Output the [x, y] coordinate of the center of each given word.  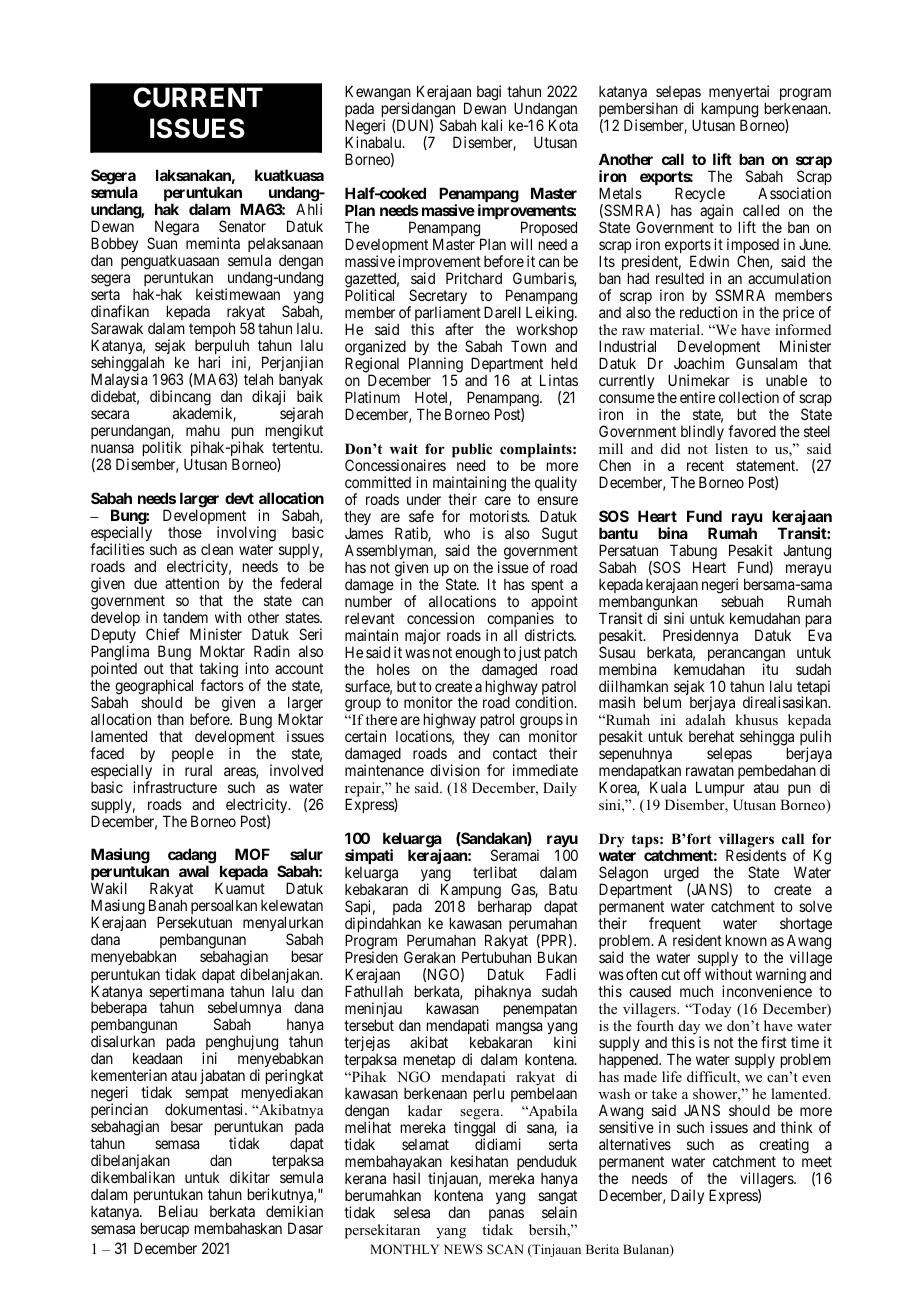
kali [492, 125]
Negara [175, 229]
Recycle [700, 196]
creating [784, 1146]
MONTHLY [404, 1249]
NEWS [463, 1249]
